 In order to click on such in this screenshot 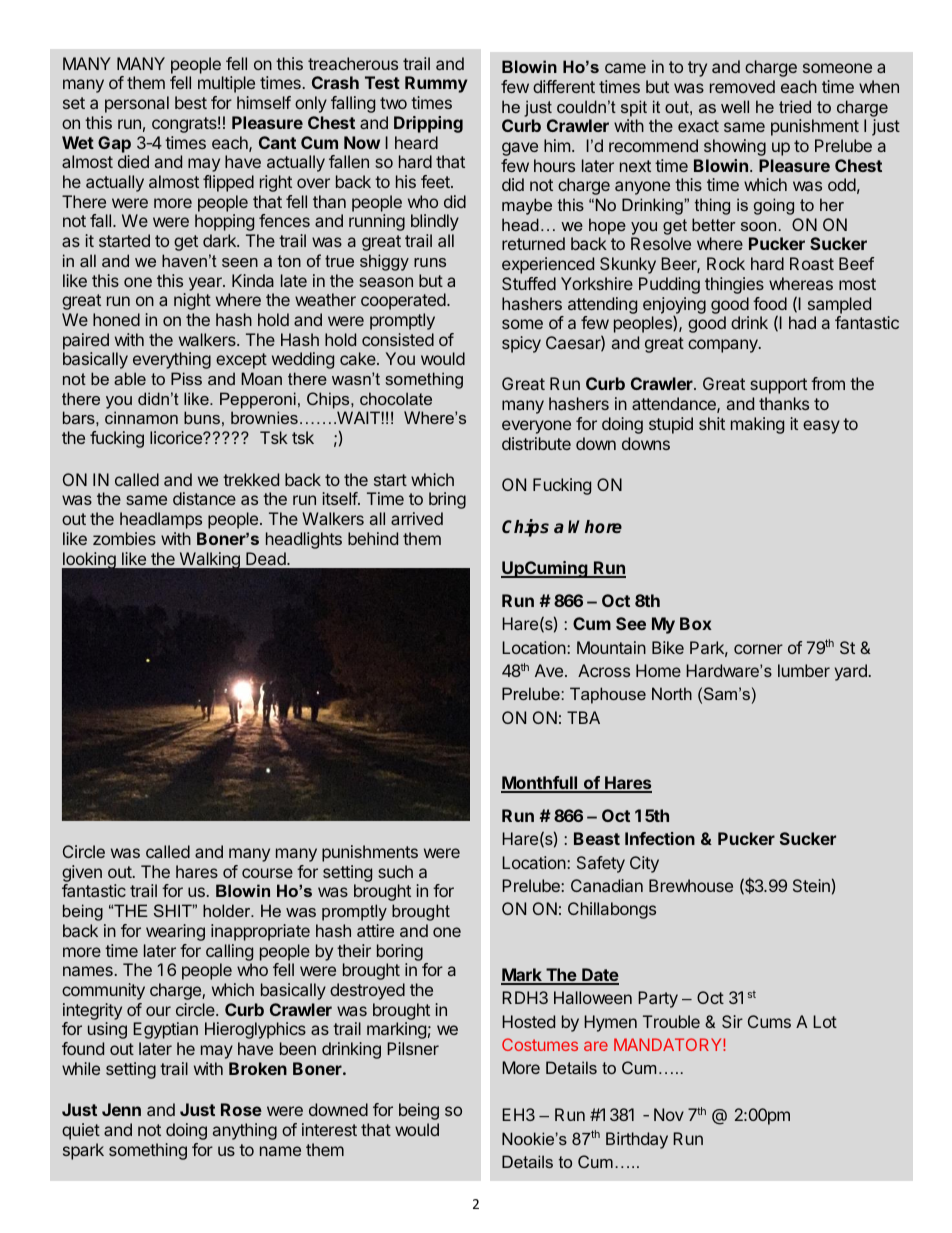, I will do `click(395, 871)`.
